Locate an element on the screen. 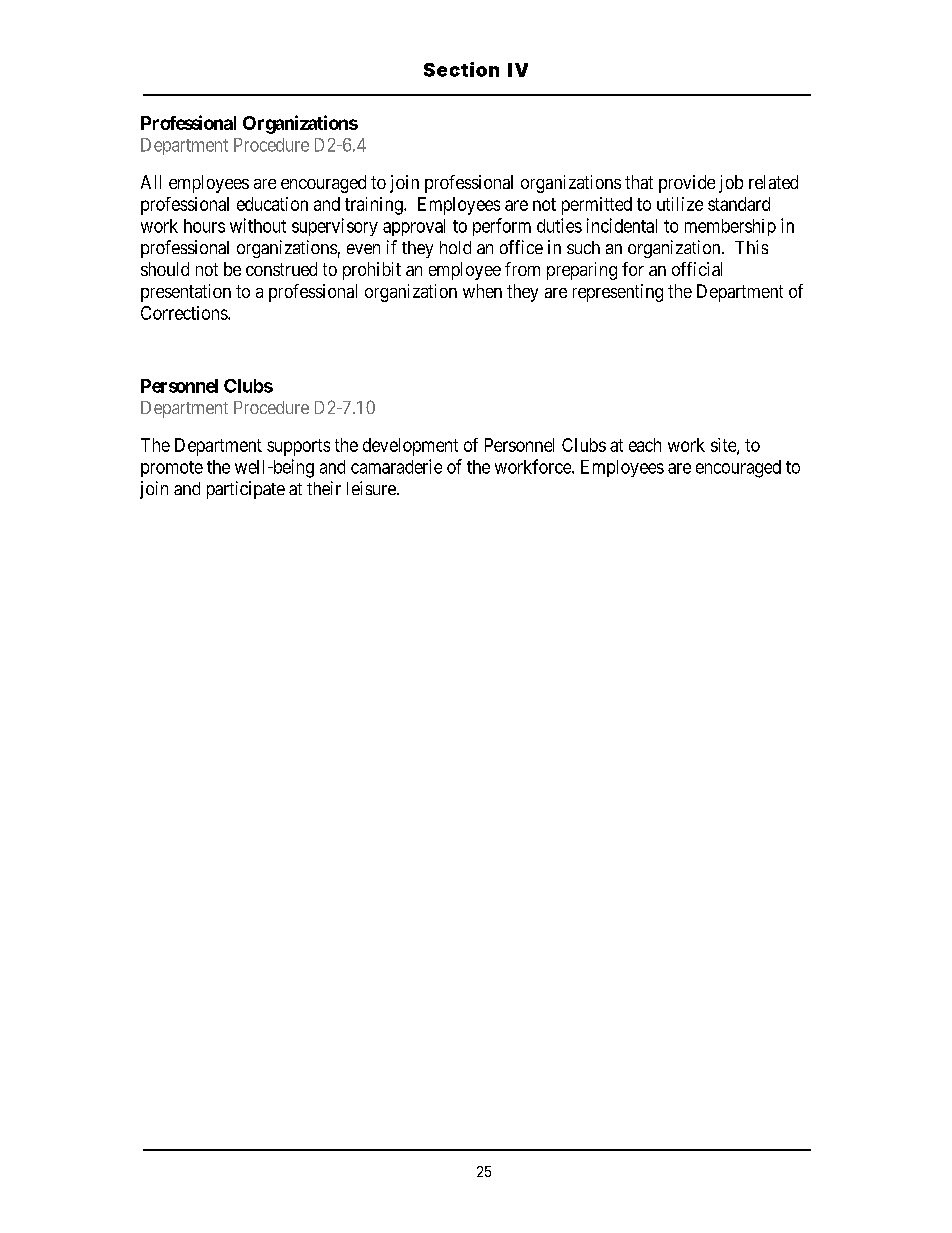  camaraderie is located at coordinates (396, 466).
